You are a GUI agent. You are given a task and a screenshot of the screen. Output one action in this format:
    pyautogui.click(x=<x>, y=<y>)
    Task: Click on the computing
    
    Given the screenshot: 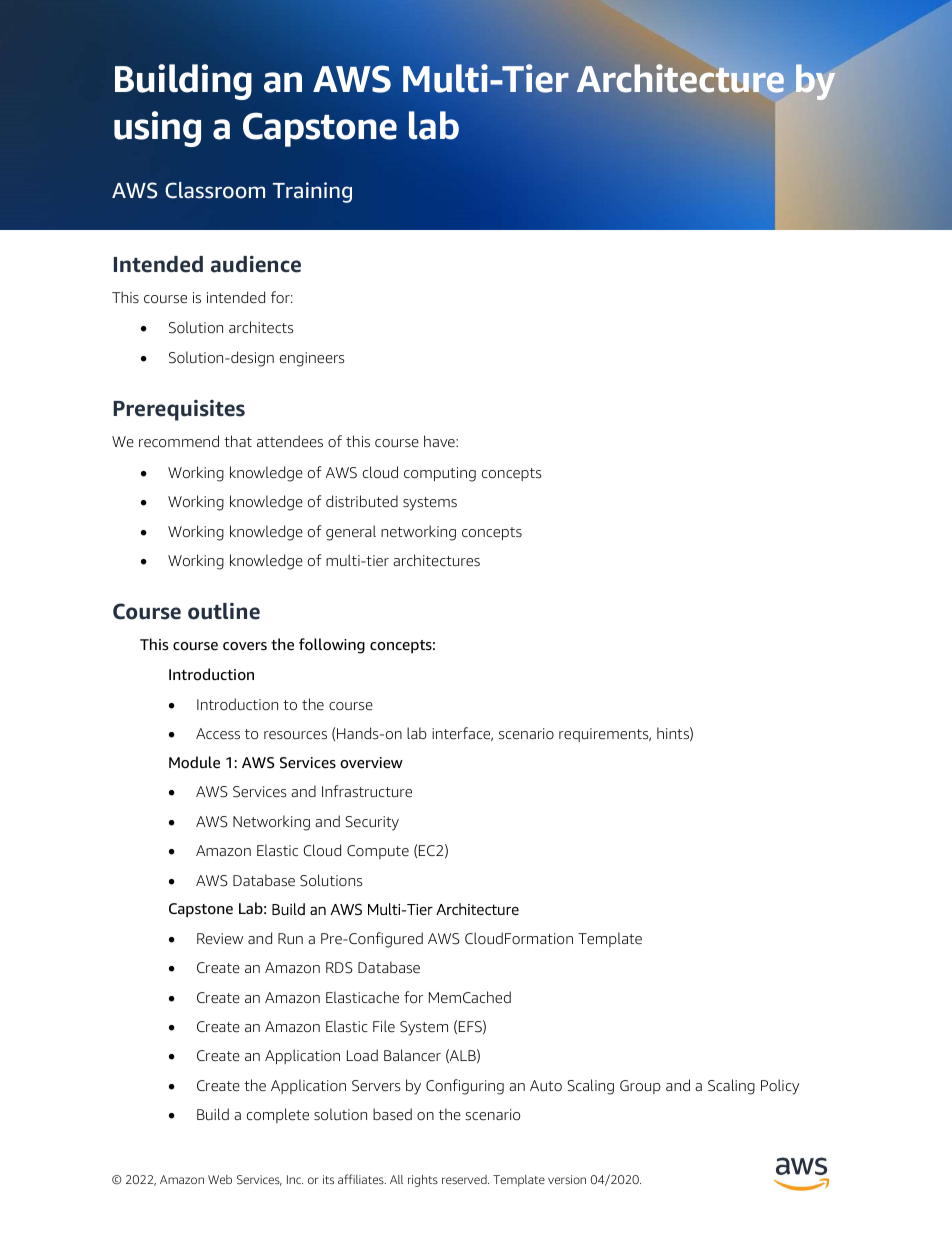 What is the action you would take?
    pyautogui.click(x=440, y=474)
